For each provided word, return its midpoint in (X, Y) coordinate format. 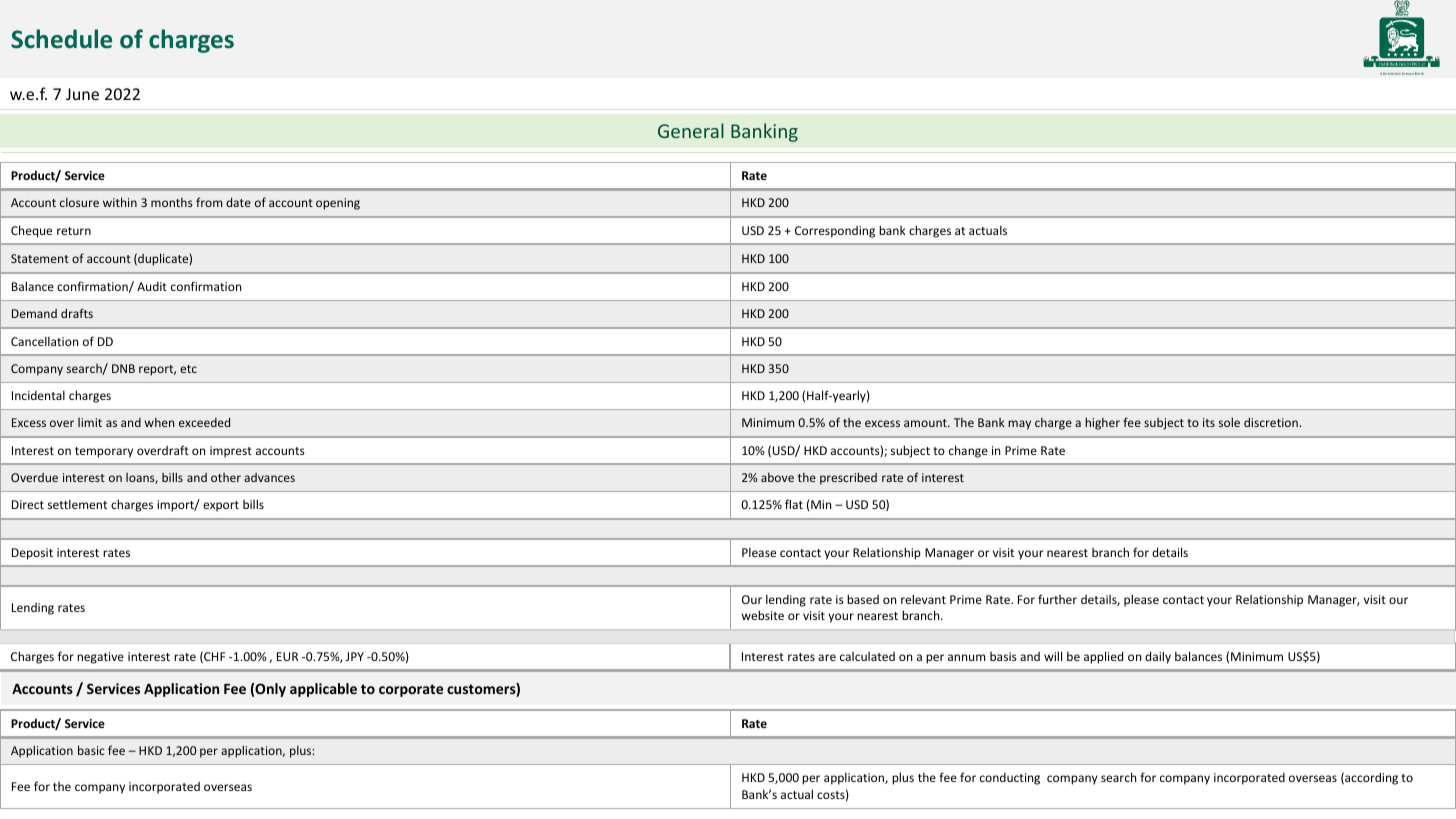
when (159, 422)
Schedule (61, 39)
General (691, 130)
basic (91, 750)
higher (1102, 423)
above (777, 477)
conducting (1010, 779)
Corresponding (835, 232)
